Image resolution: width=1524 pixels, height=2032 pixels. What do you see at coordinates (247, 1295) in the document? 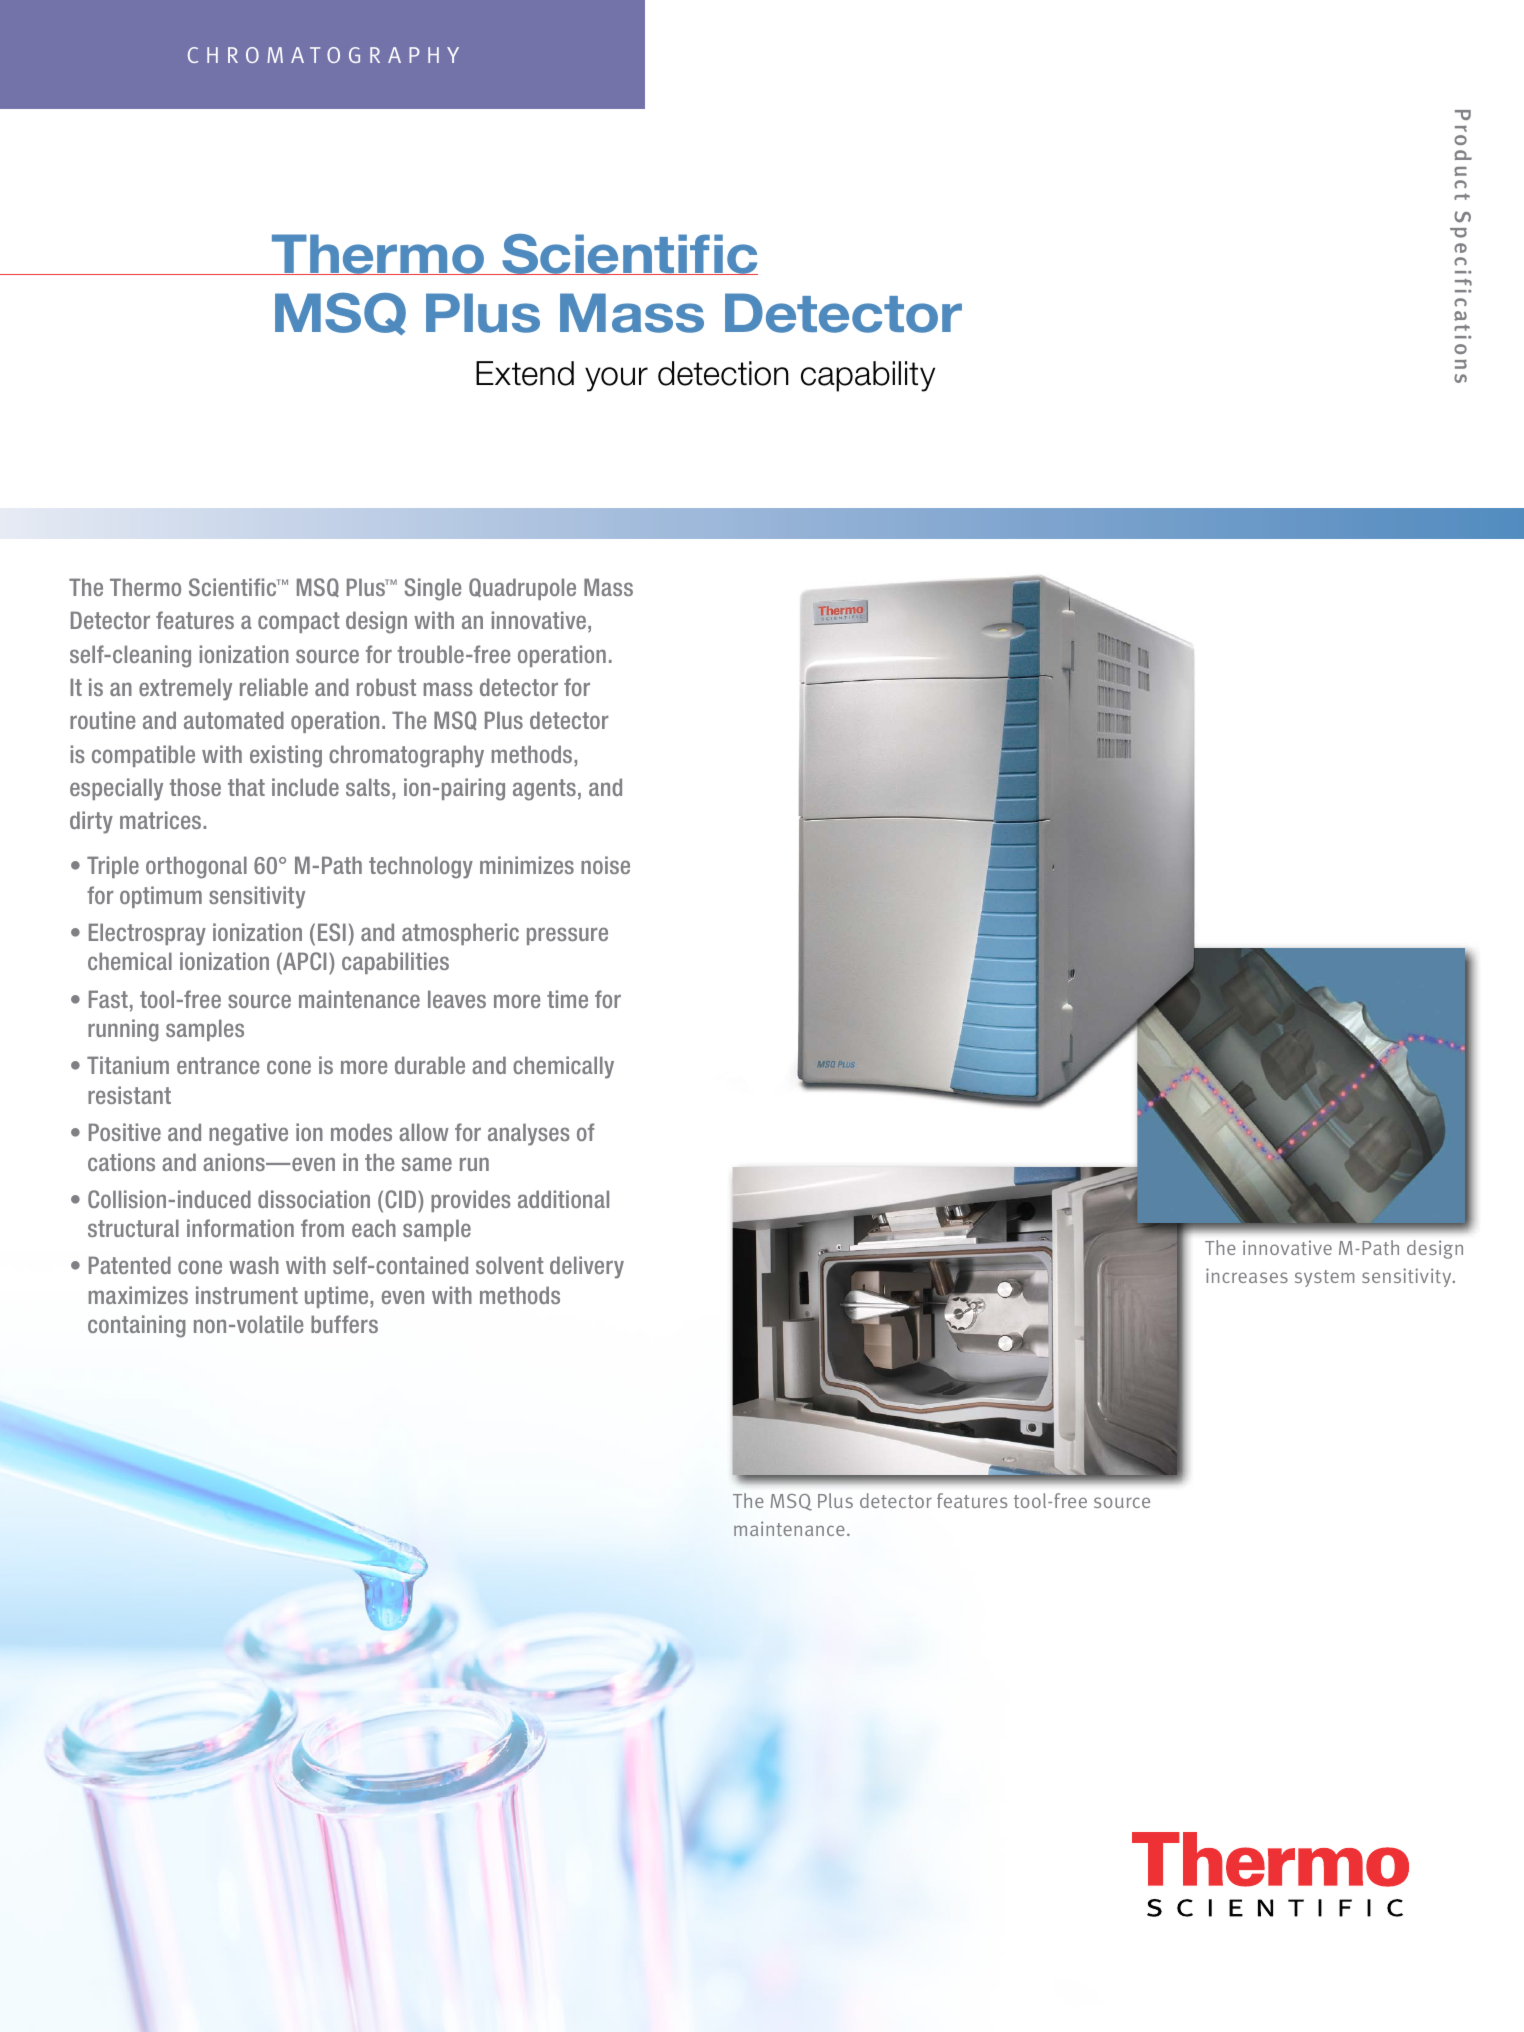
I see `instrument` at bounding box center [247, 1295].
